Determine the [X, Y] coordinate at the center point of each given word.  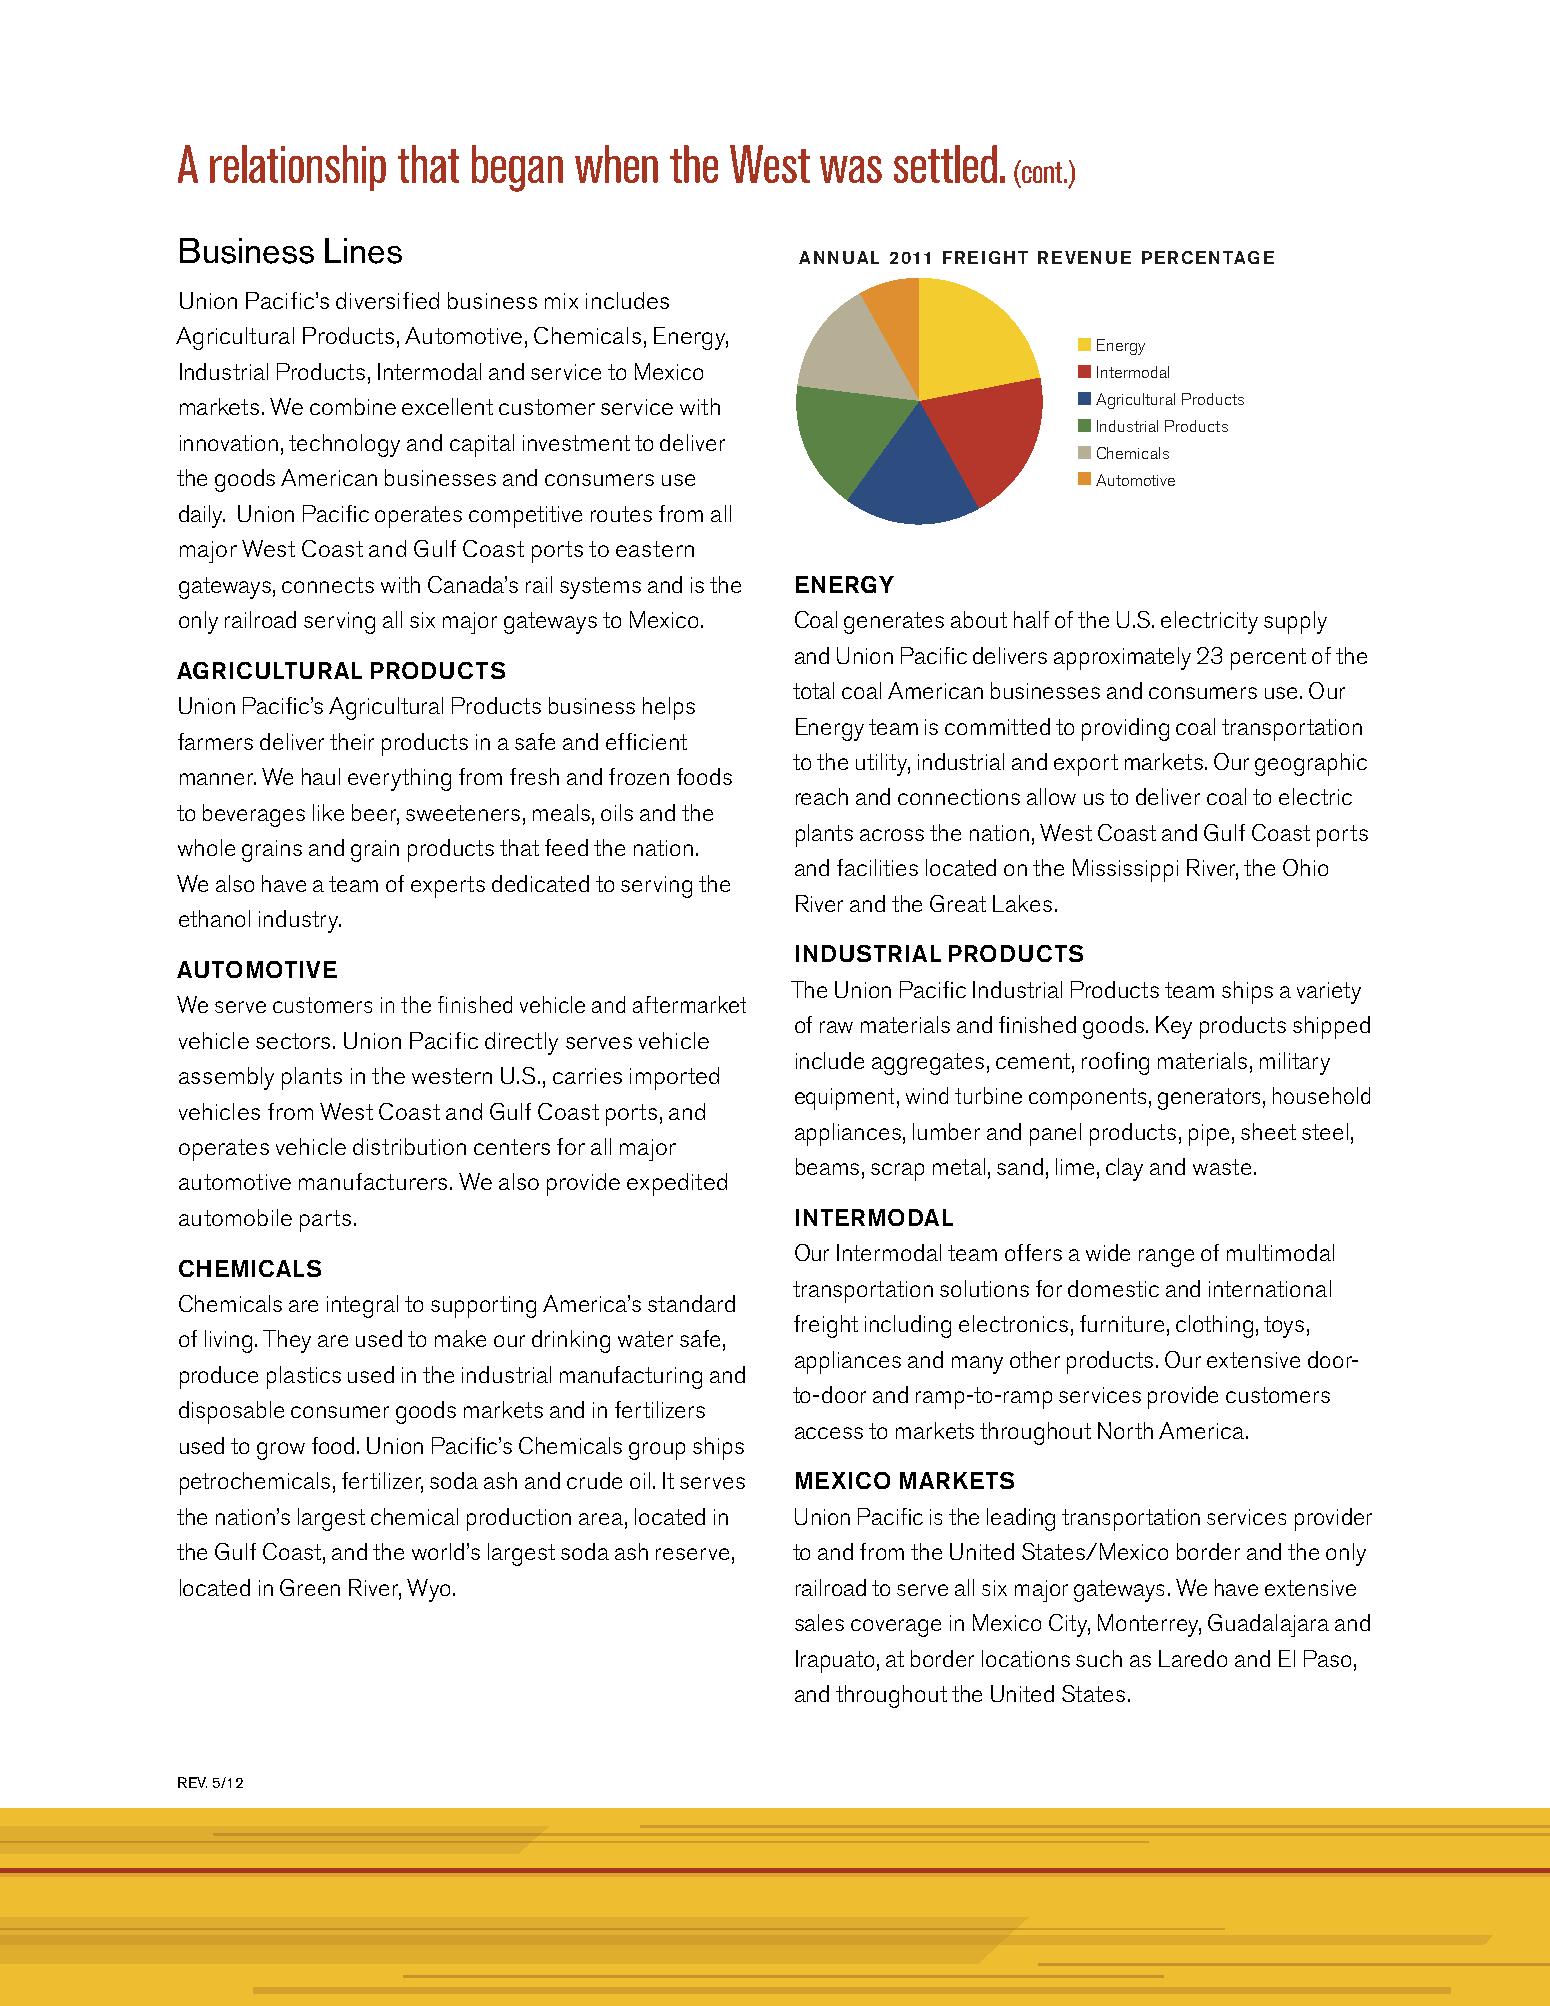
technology [344, 445]
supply [1295, 622]
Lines [363, 251]
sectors [293, 1041]
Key [1174, 1027]
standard [691, 1303]
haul [321, 776]
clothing [1214, 1326]
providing [1125, 729]
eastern [655, 549]
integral [362, 1306]
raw [836, 1027]
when [616, 164]
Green [310, 1587]
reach [822, 796]
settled [945, 164]
